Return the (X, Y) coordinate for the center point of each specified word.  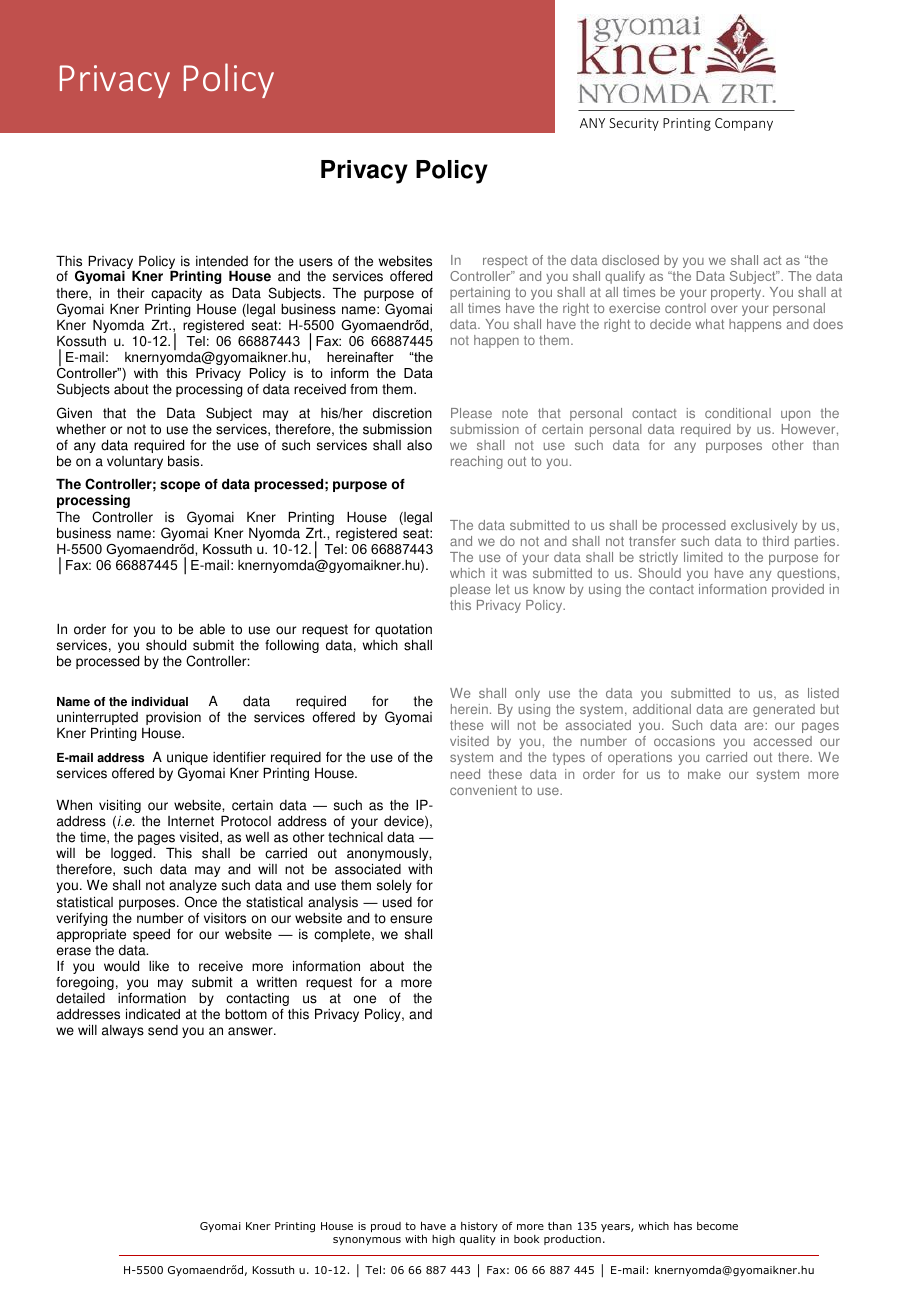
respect (505, 262)
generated (784, 710)
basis (185, 461)
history (479, 1227)
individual (160, 702)
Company (744, 124)
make (704, 774)
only (527, 694)
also (419, 445)
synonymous (367, 1241)
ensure (411, 919)
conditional (738, 413)
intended (222, 261)
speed (151, 935)
